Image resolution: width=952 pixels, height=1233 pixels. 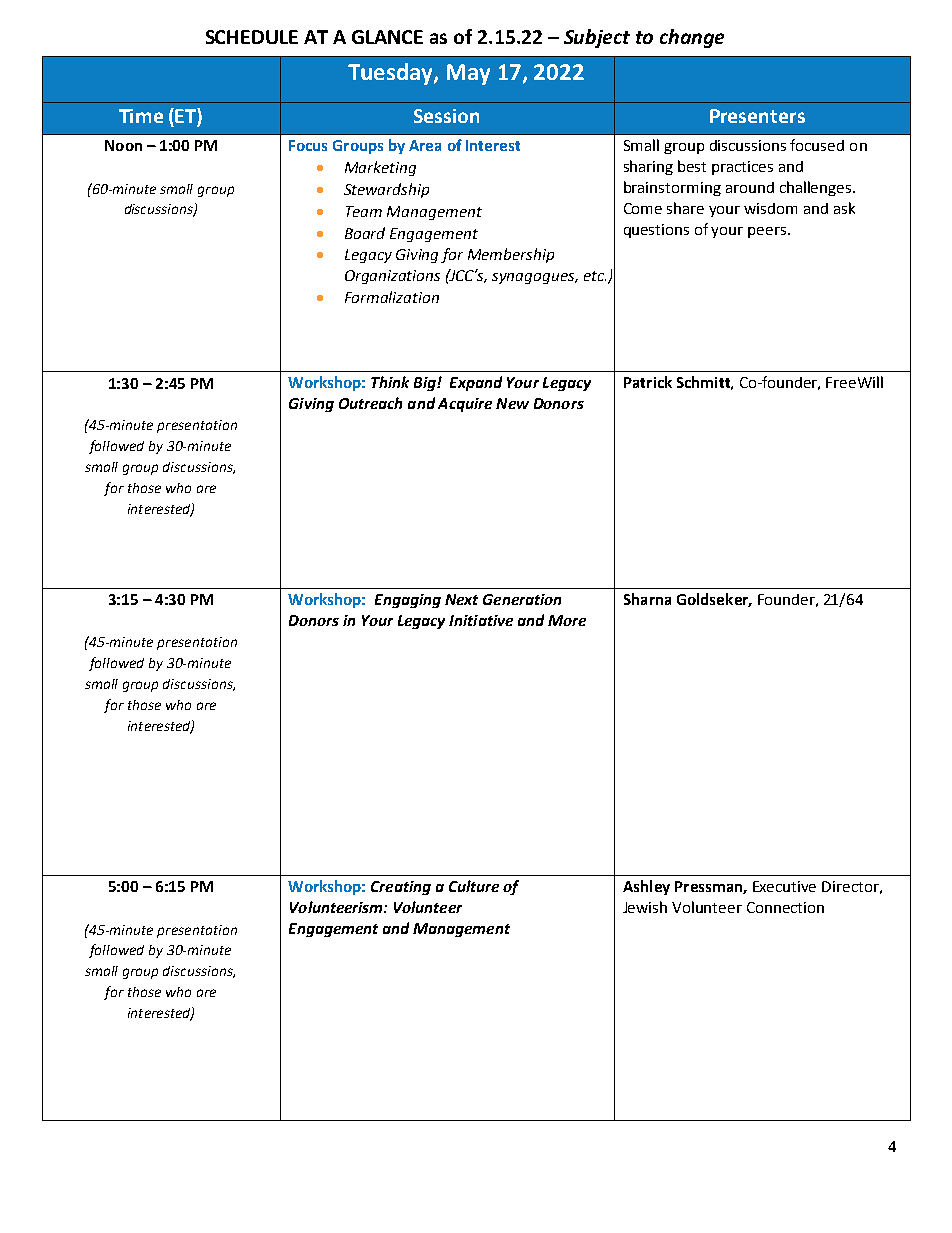 What do you see at coordinates (401, 888) in the screenshot?
I see `Creating` at bounding box center [401, 888].
